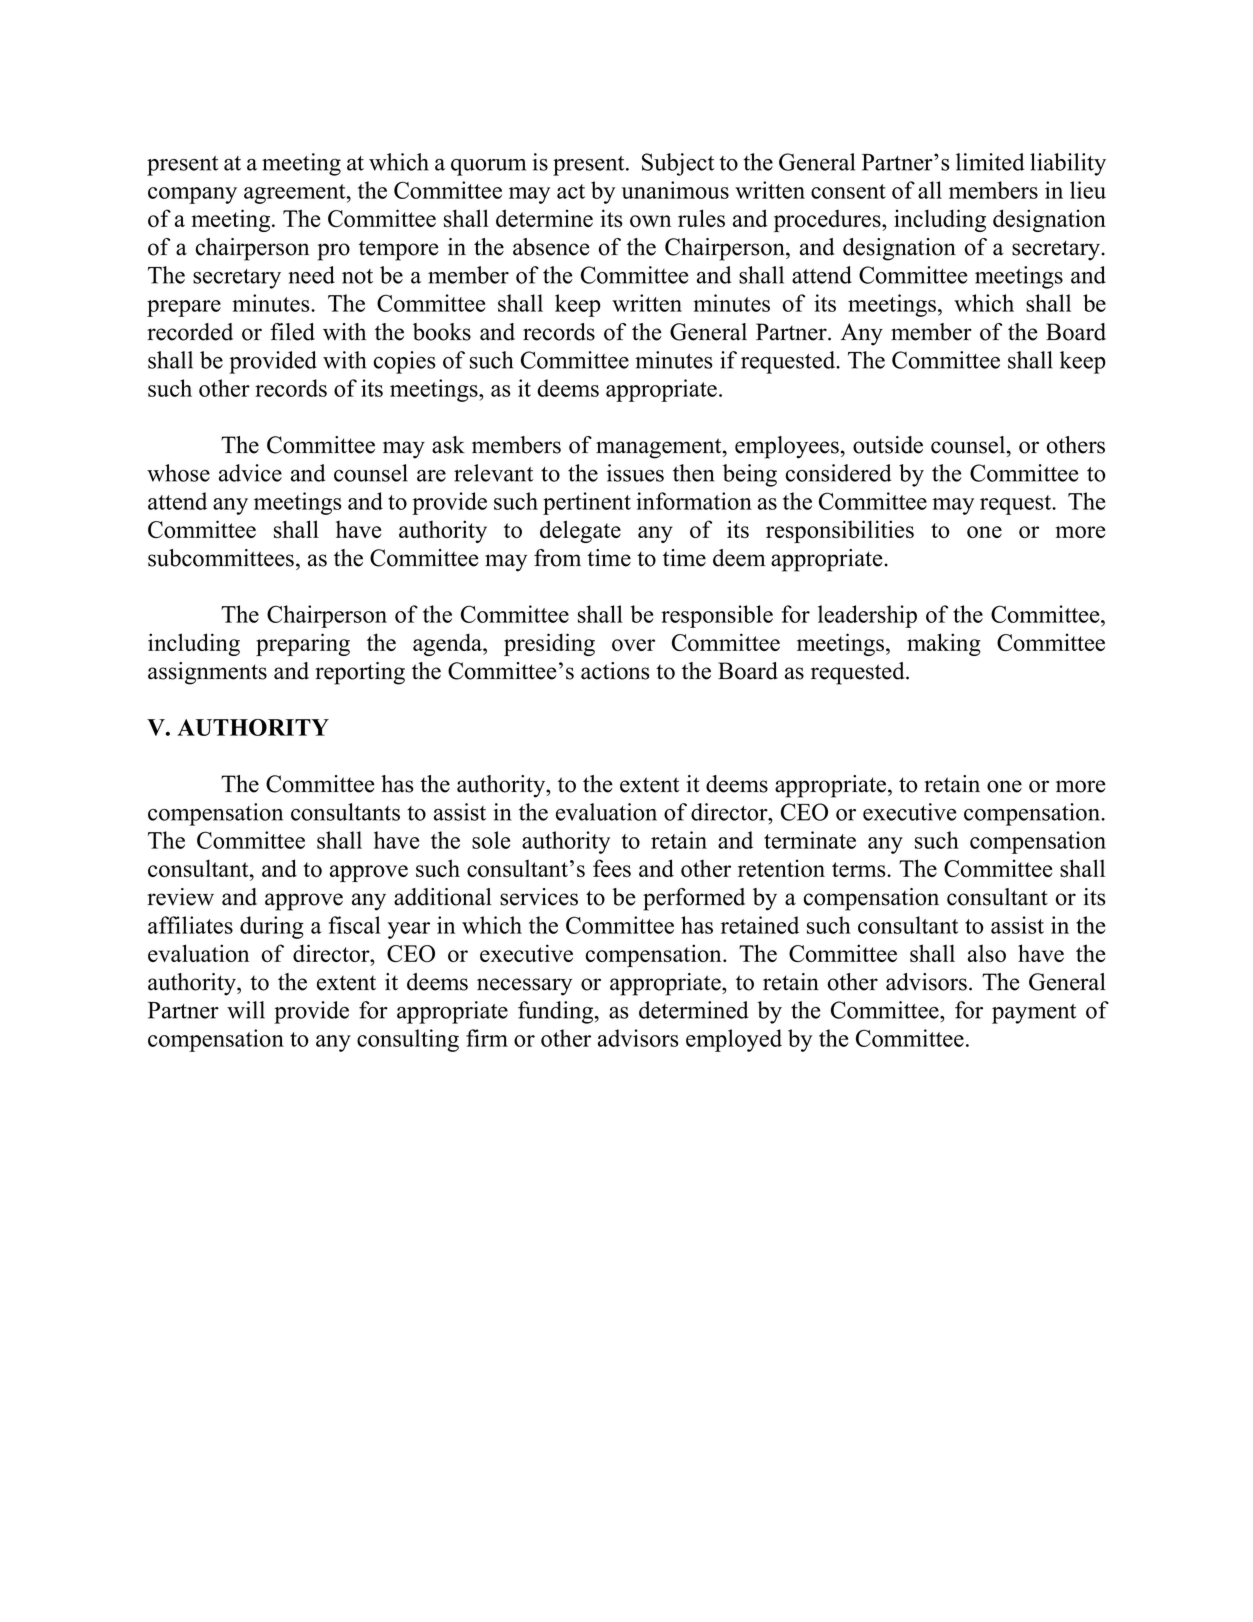 This image has width=1253, height=1622. Describe the element at coordinates (717, 616) in the image. I see `responsible` at that location.
